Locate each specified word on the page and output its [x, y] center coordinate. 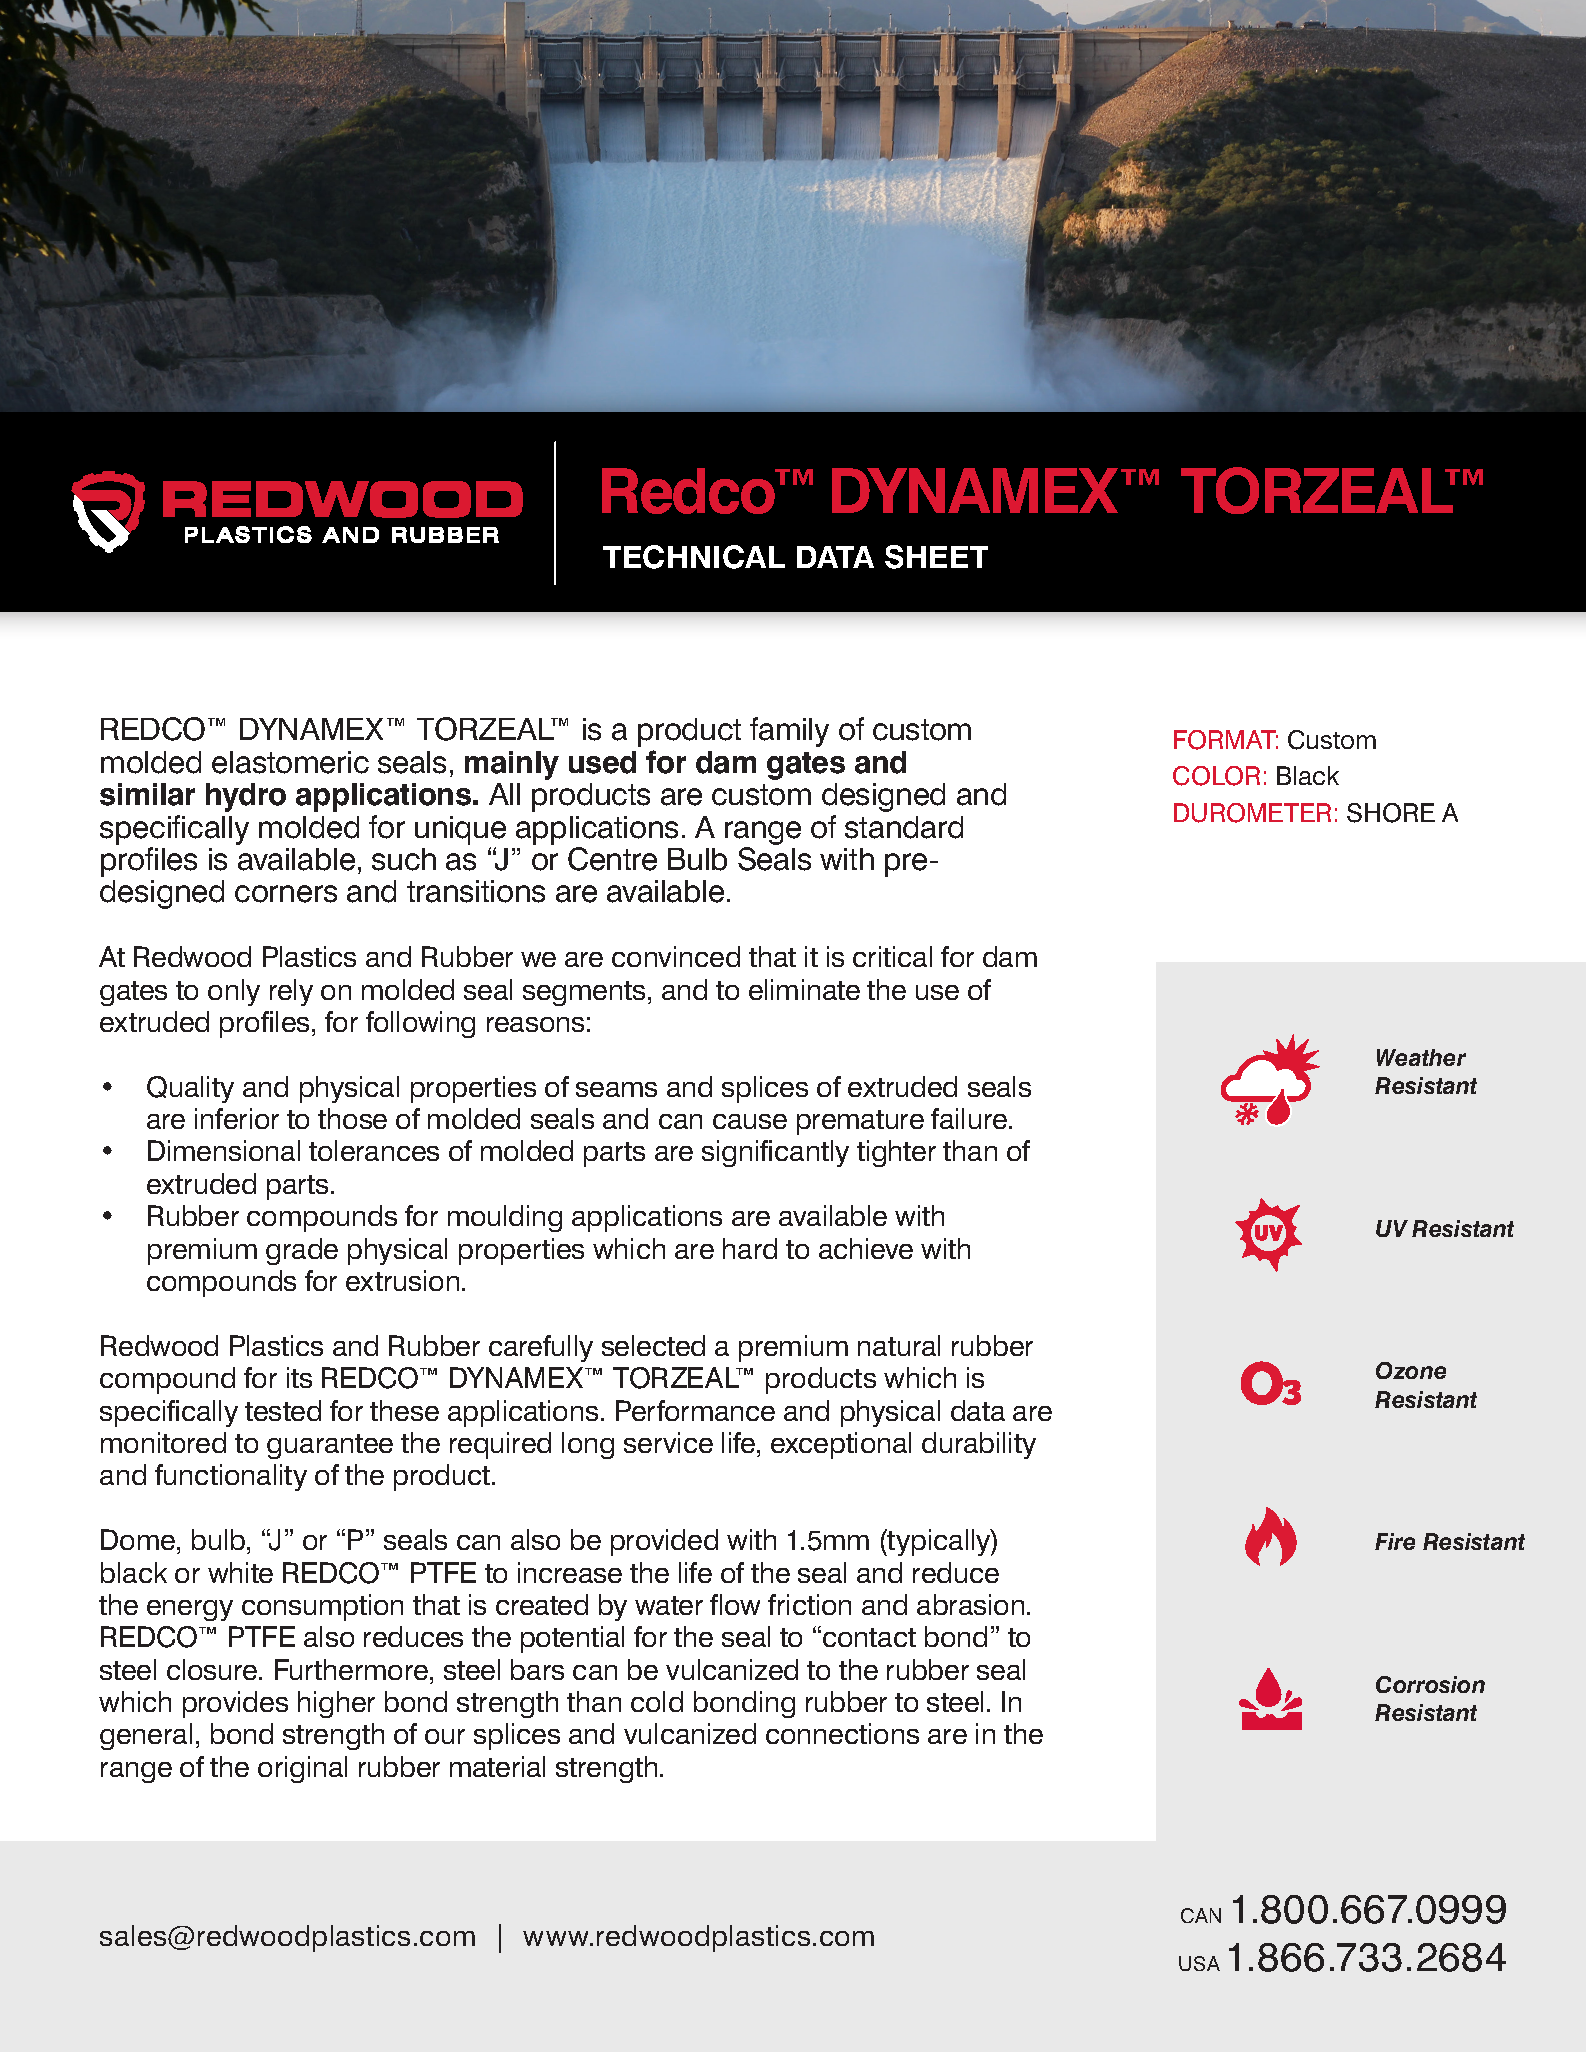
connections [842, 1733]
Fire [1395, 1541]
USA [1199, 1963]
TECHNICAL [694, 557]
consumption [322, 1607]
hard [750, 1248]
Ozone [1411, 1370]
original [302, 1769]
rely [291, 992]
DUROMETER [1252, 813]
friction [809, 1604]
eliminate [804, 989]
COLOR [1216, 776]
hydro [246, 797]
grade [302, 1251]
